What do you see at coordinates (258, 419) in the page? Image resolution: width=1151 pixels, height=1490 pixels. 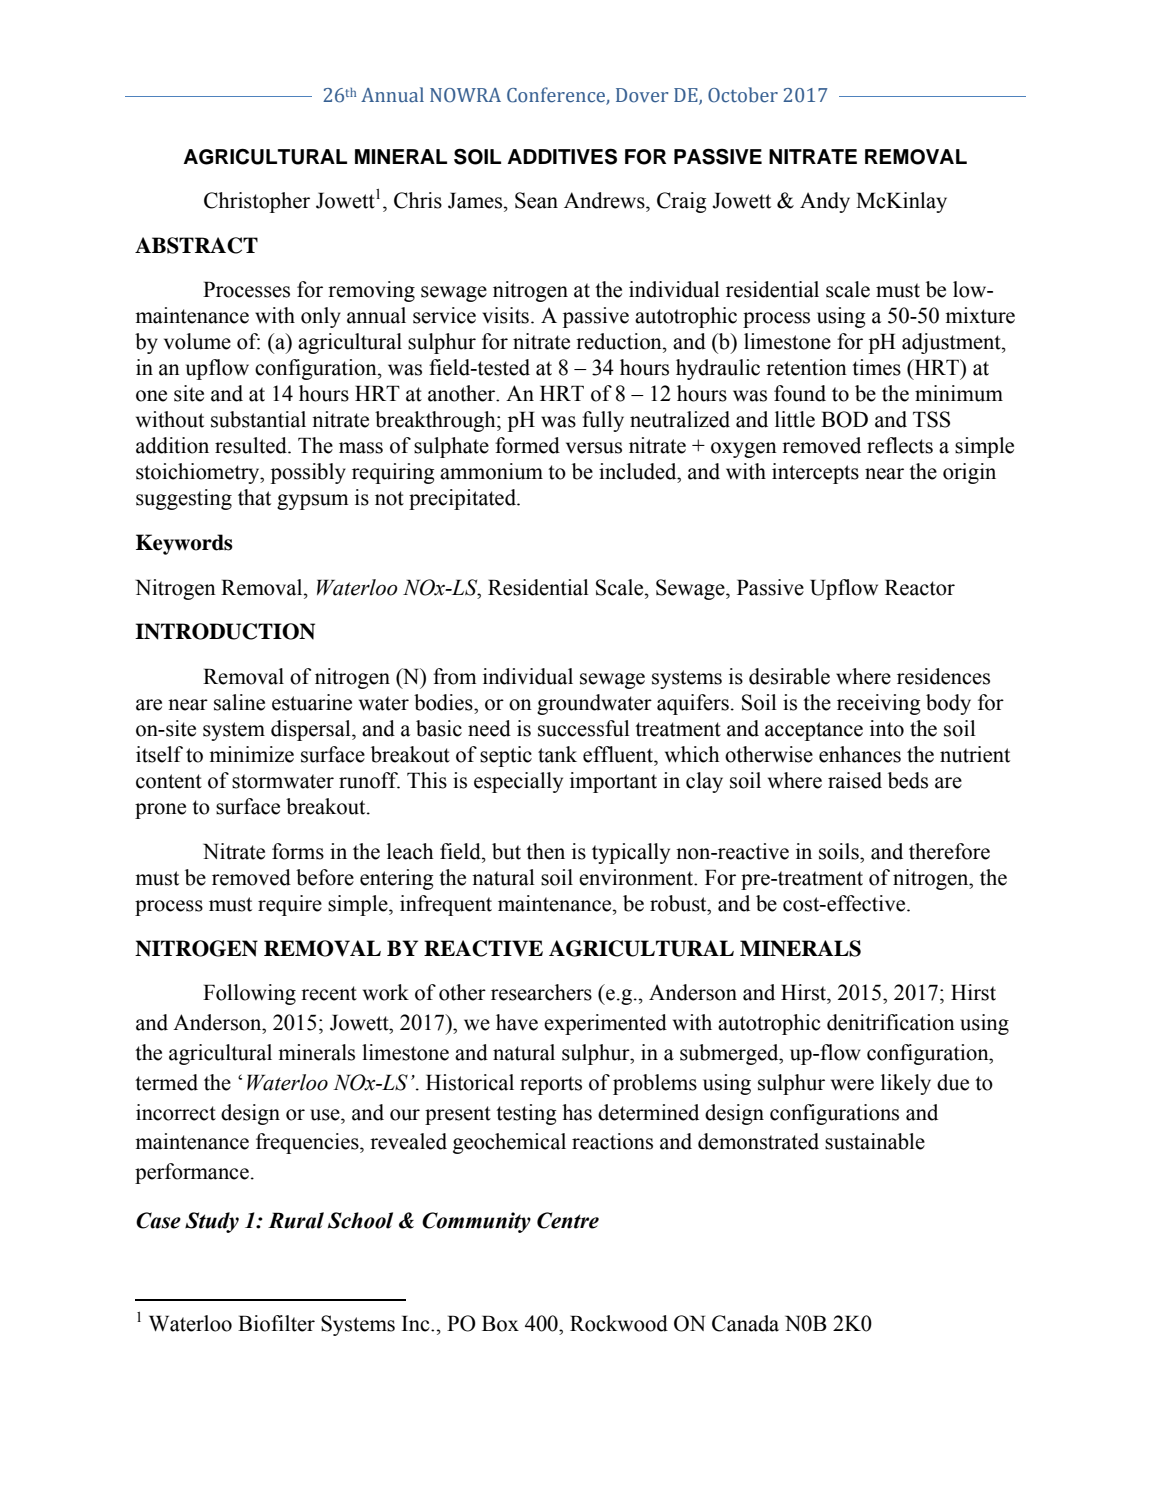 I see `substantial` at bounding box center [258, 419].
